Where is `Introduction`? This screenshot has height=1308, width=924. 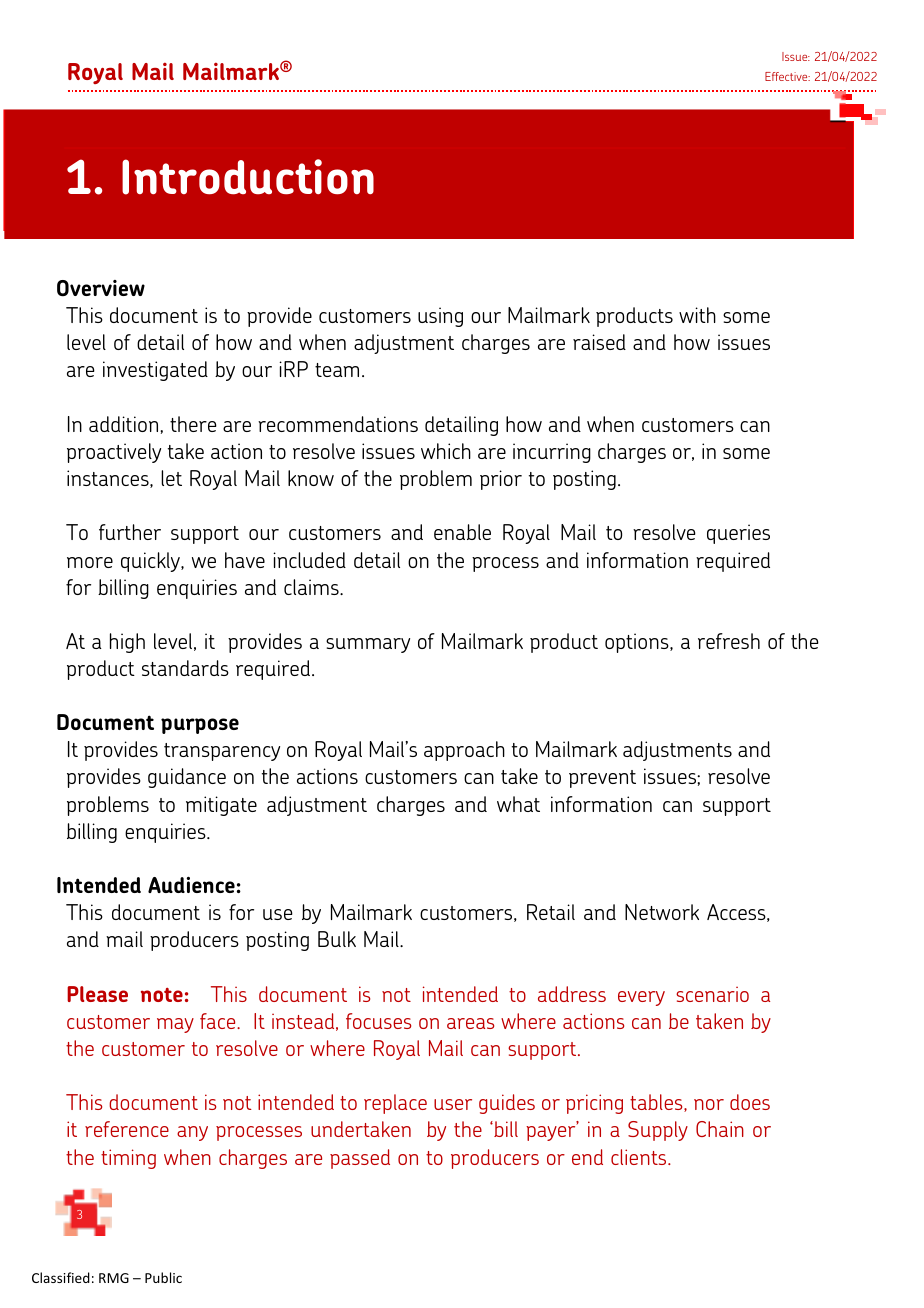
Introduction is located at coordinates (248, 177).
